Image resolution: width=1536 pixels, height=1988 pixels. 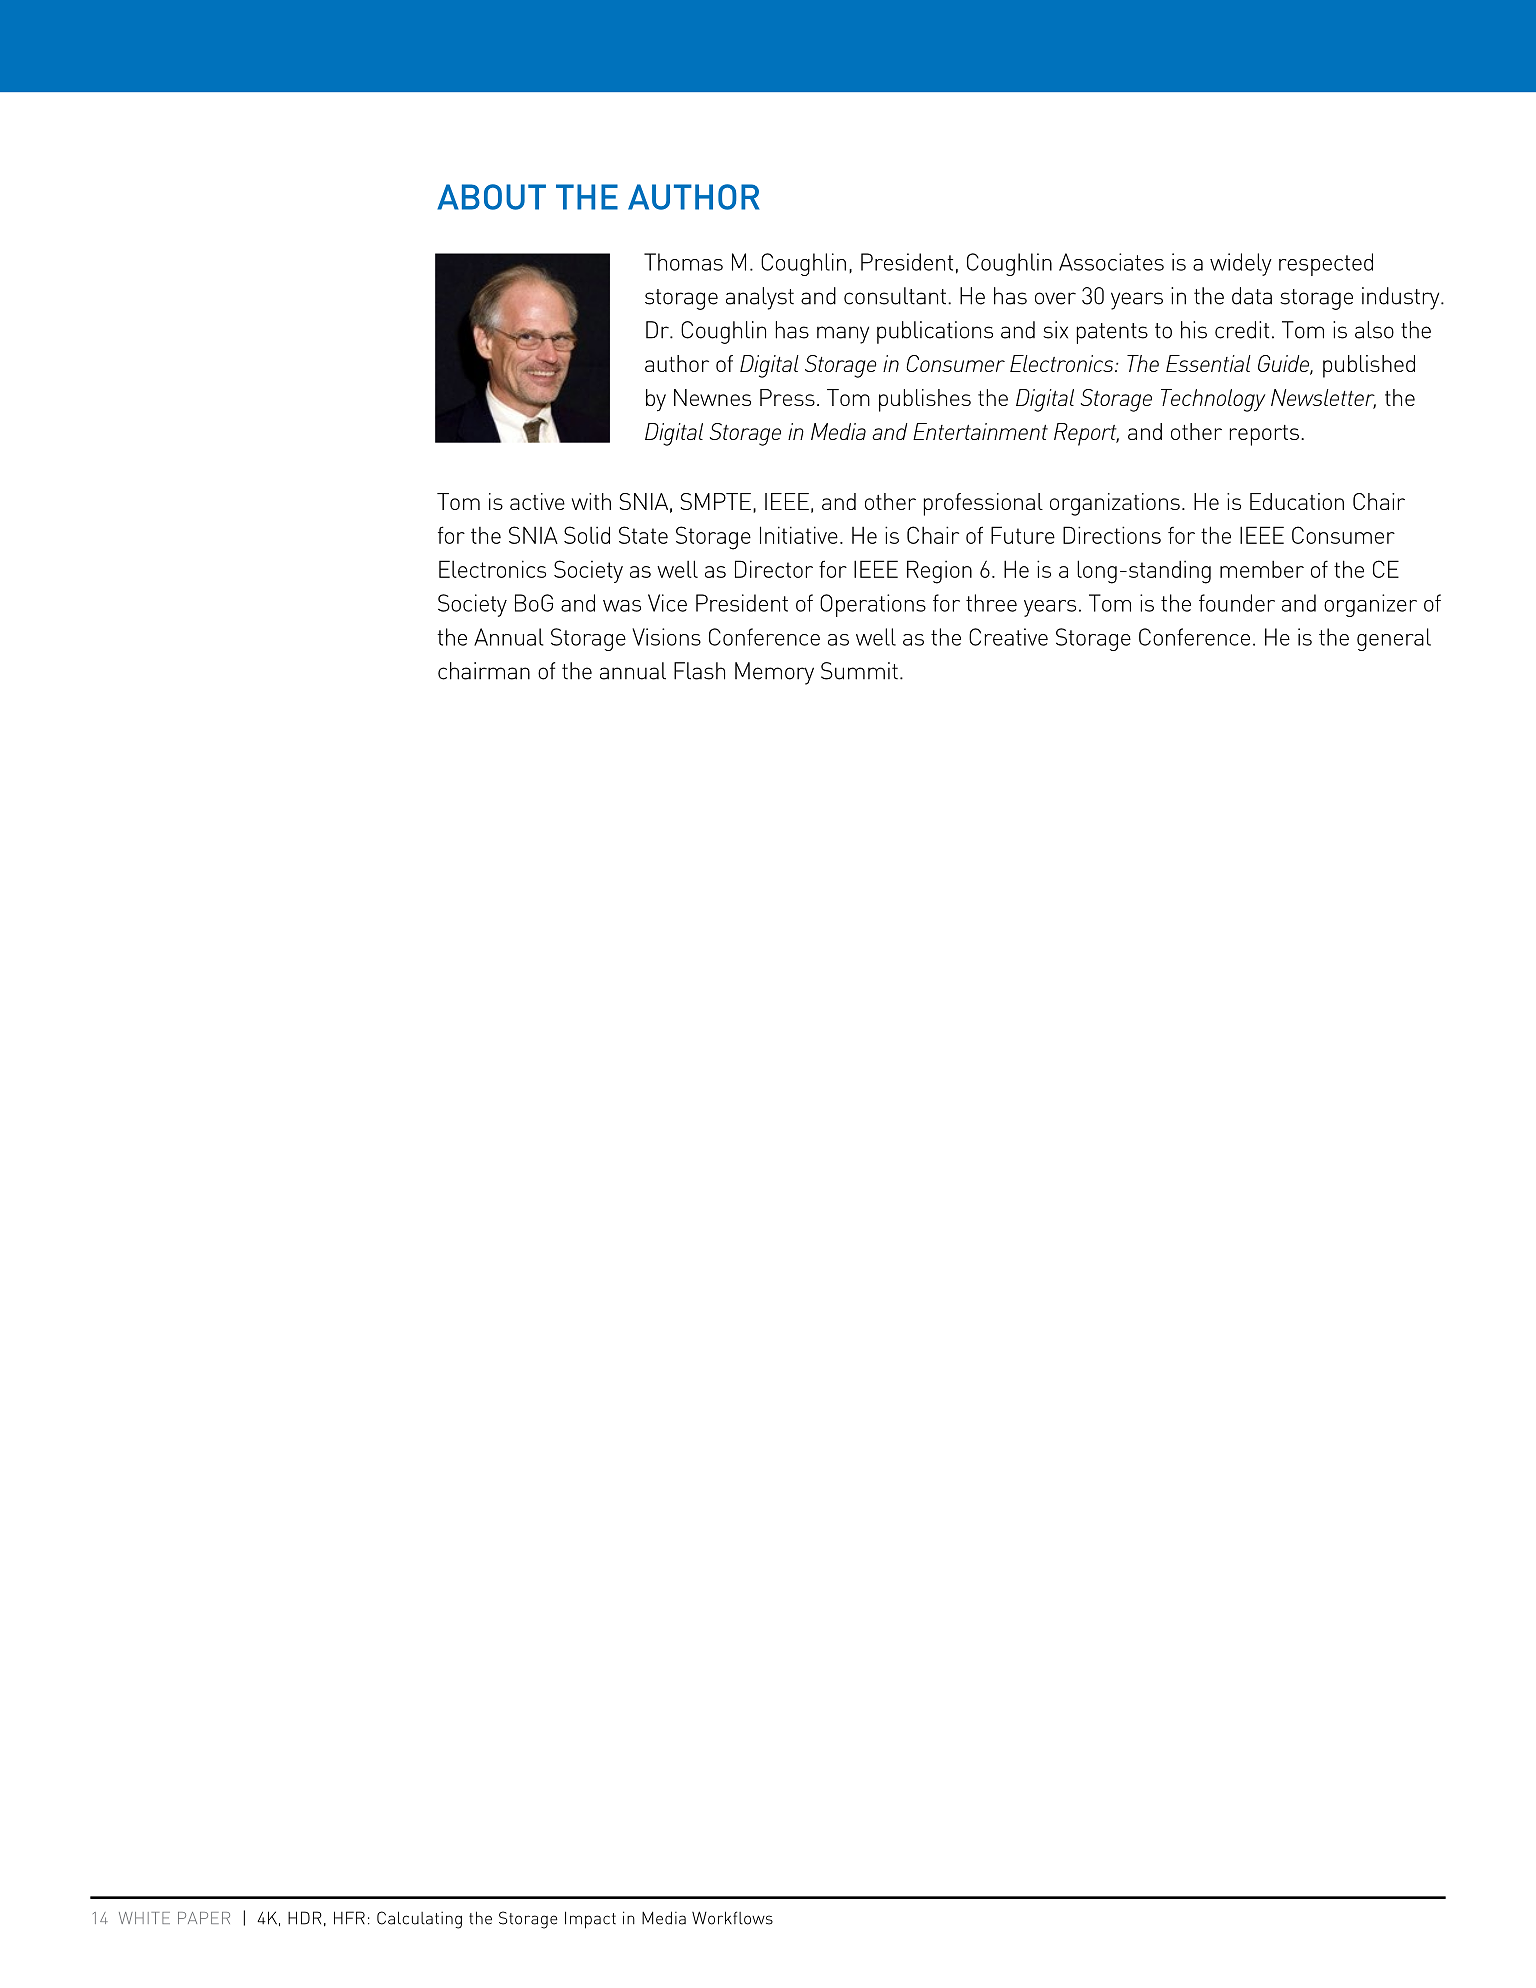 I want to click on Memory, so click(x=774, y=673).
